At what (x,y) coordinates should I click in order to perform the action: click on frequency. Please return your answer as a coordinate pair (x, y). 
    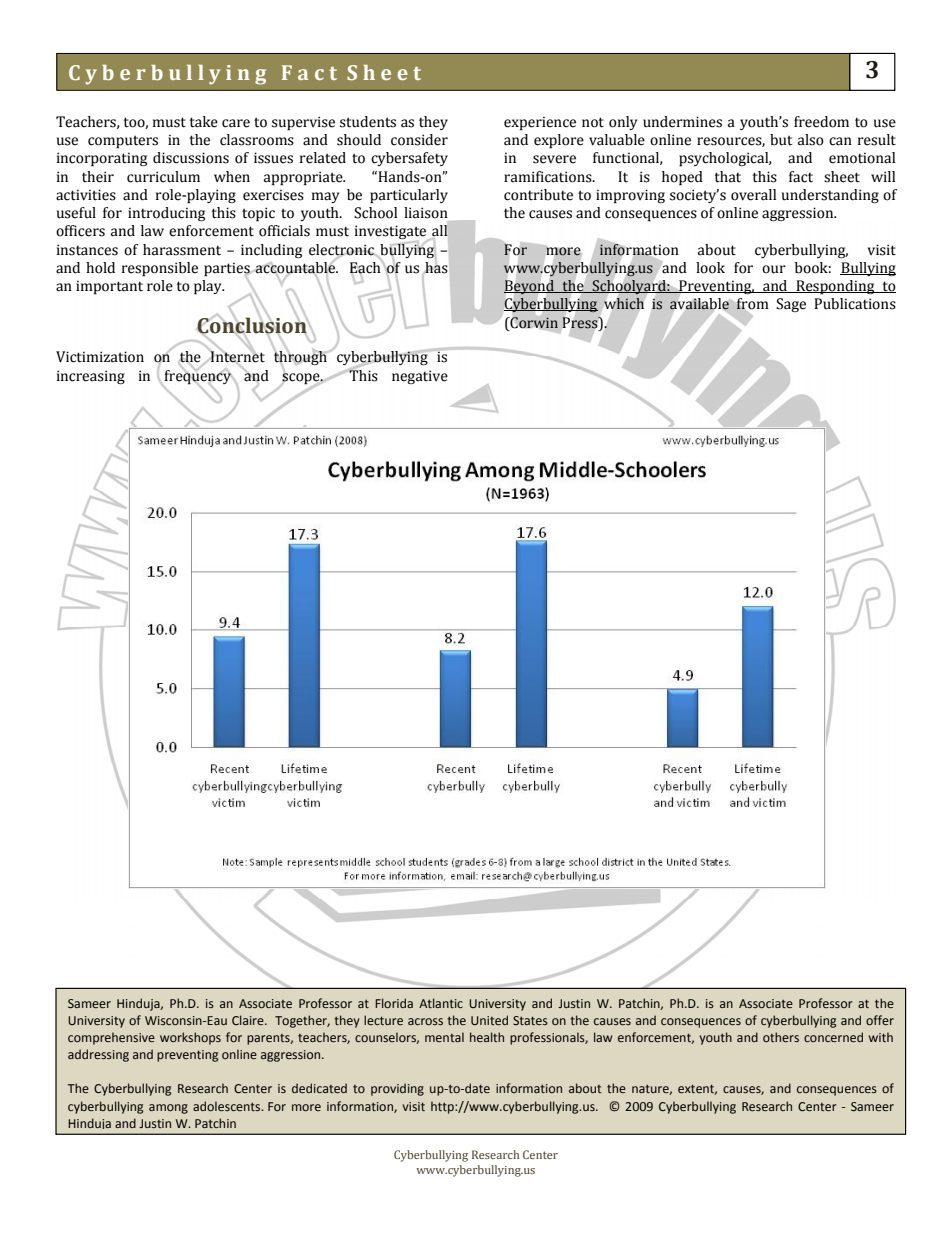
    Looking at the image, I should click on (197, 376).
